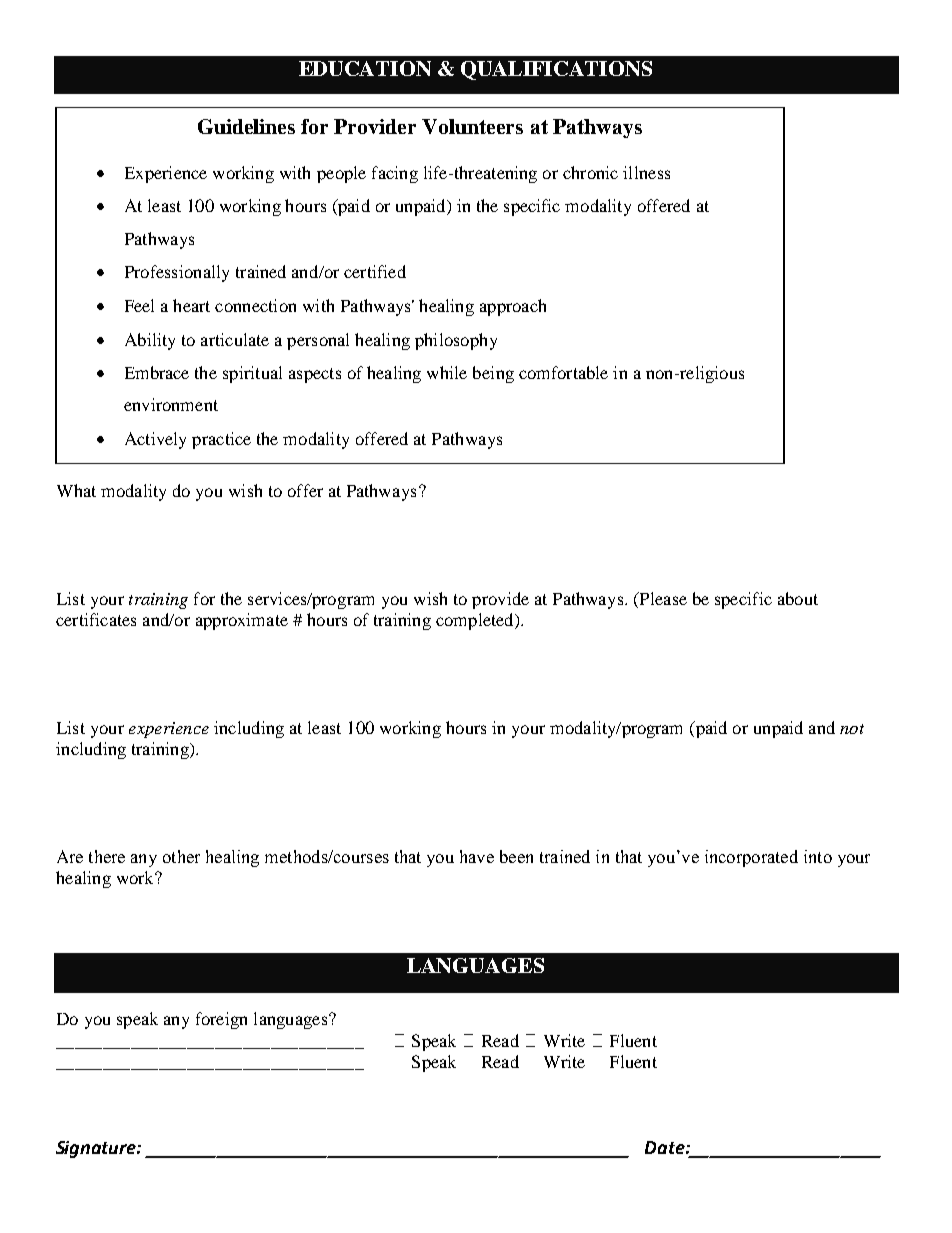  I want to click on completed, so click(476, 621).
